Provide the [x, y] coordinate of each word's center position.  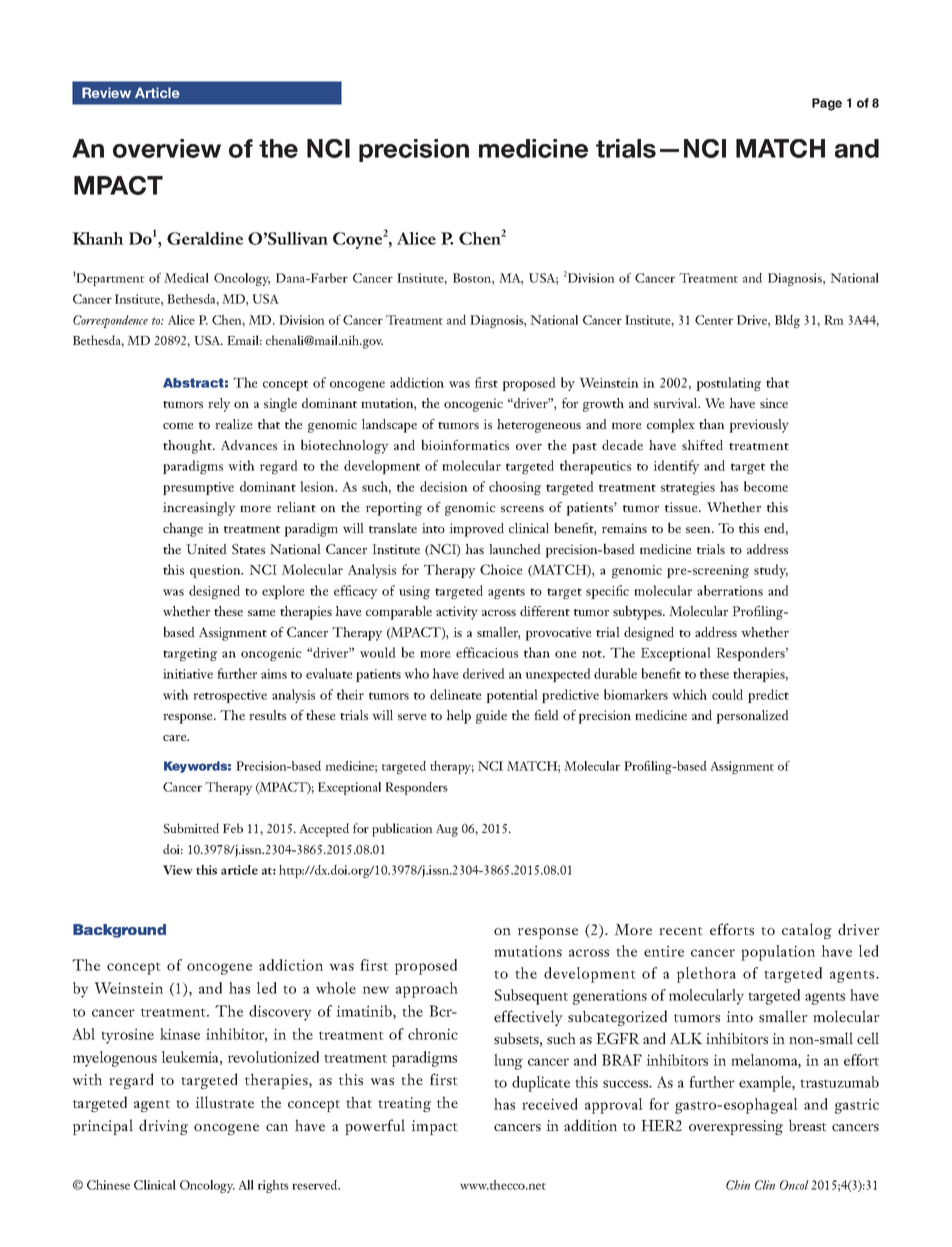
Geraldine [205, 238]
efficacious [487, 652]
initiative [188, 674]
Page [827, 104]
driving [163, 1127]
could [727, 694]
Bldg [787, 321]
